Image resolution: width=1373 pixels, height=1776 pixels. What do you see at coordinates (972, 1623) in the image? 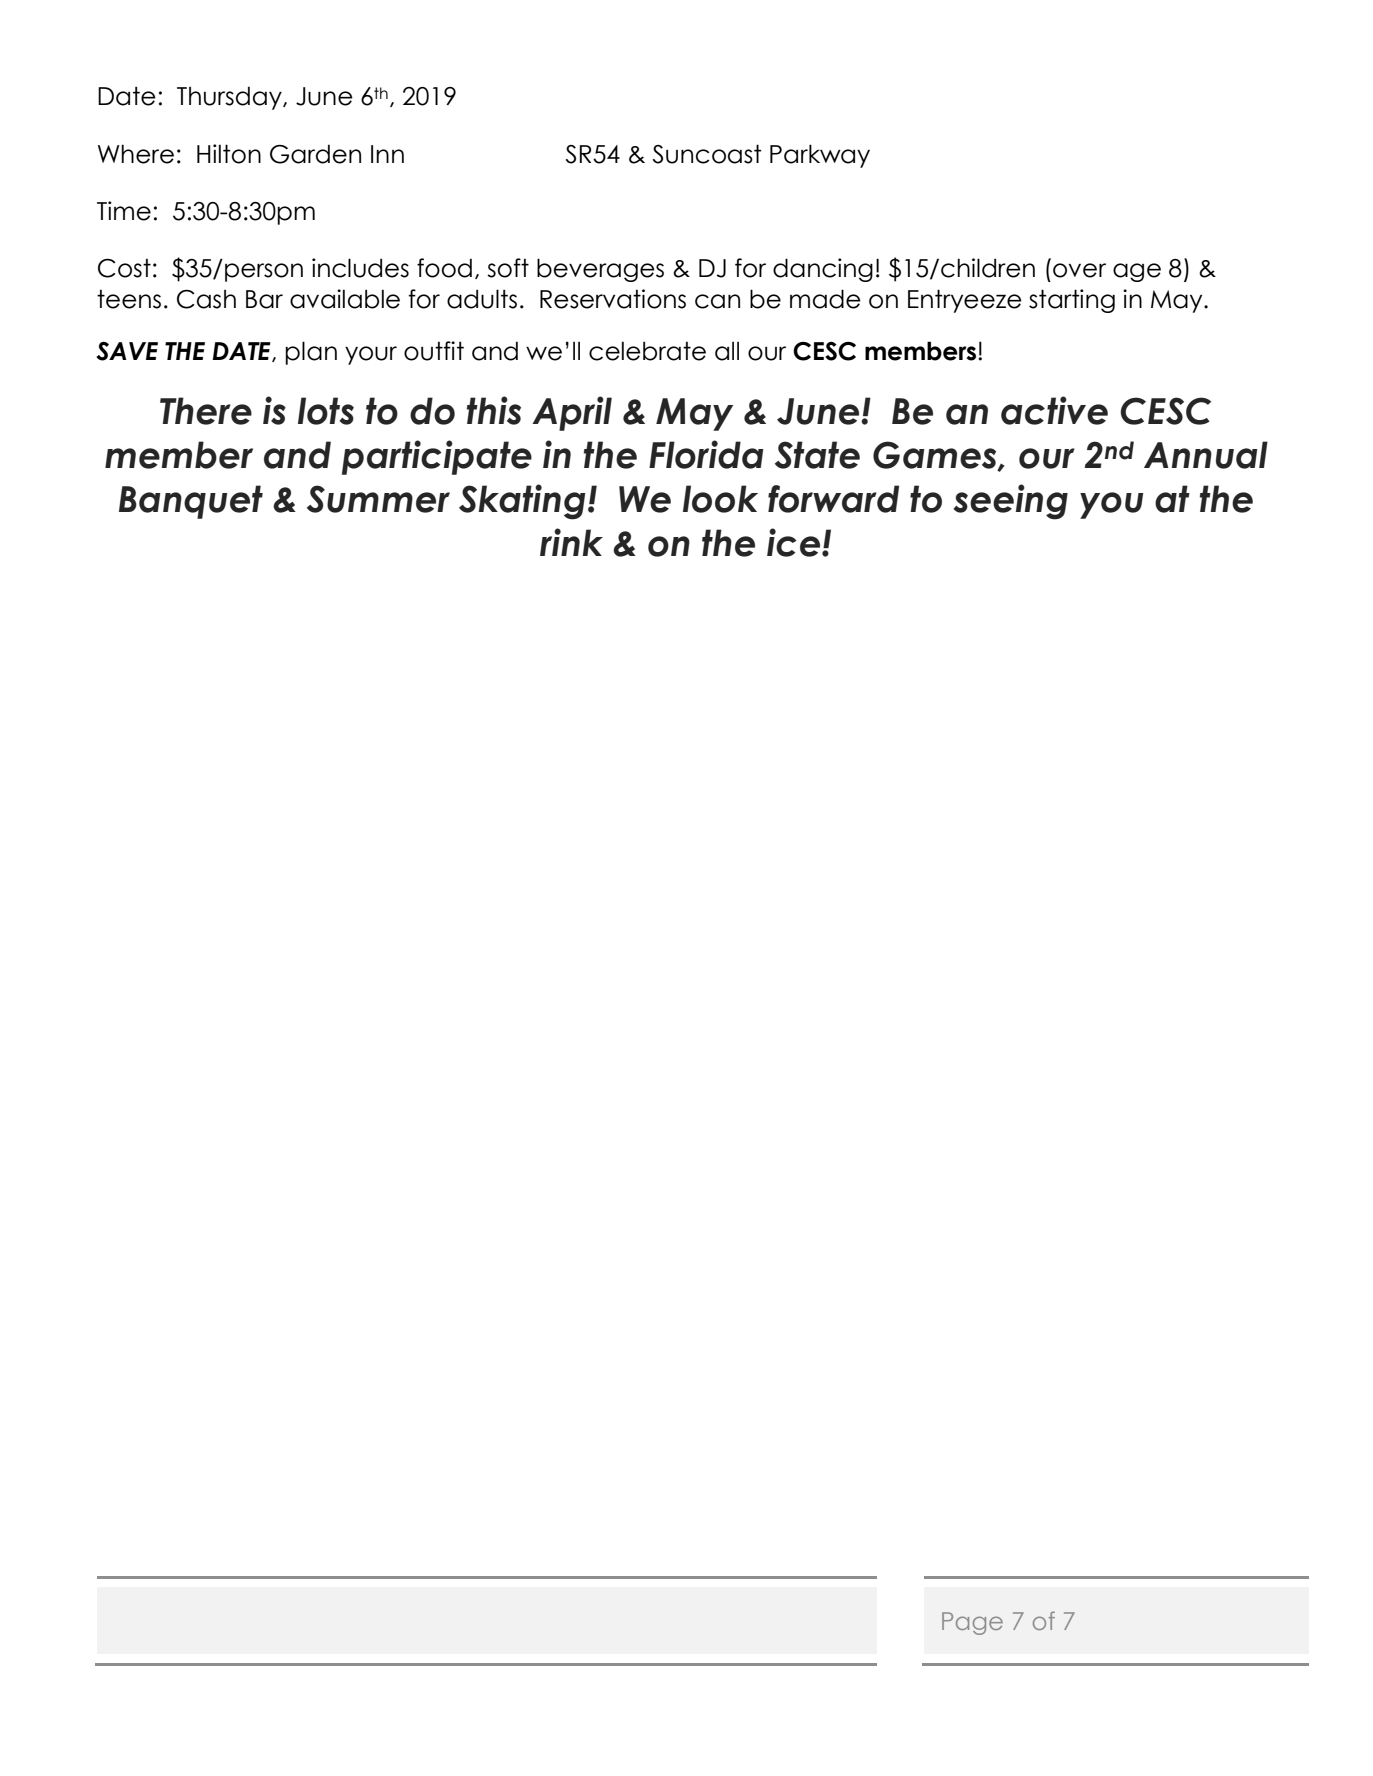
I see `Page` at bounding box center [972, 1623].
